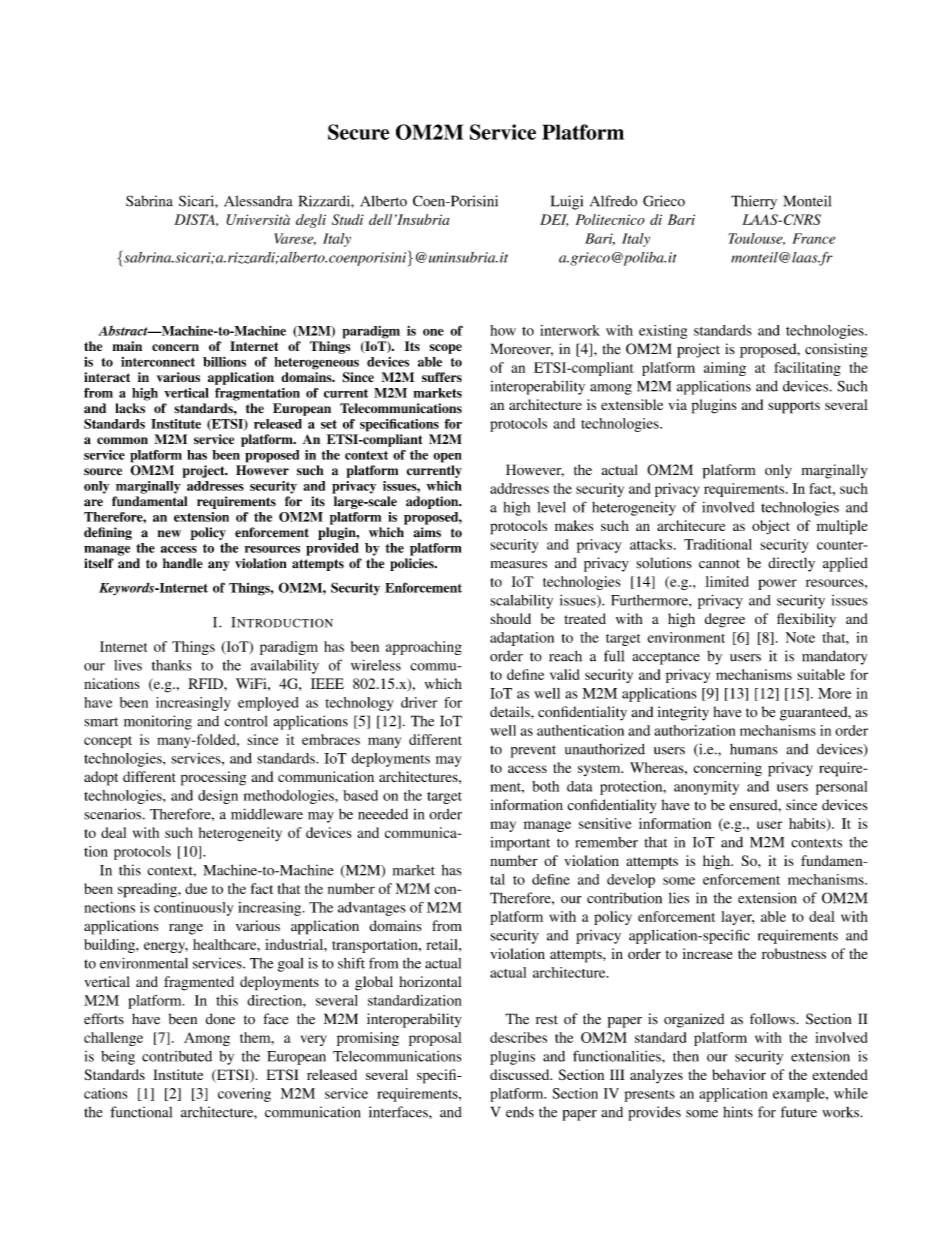 This screenshot has height=1233, width=952. Describe the element at coordinates (158, 362) in the screenshot. I see `interconnect` at that location.
